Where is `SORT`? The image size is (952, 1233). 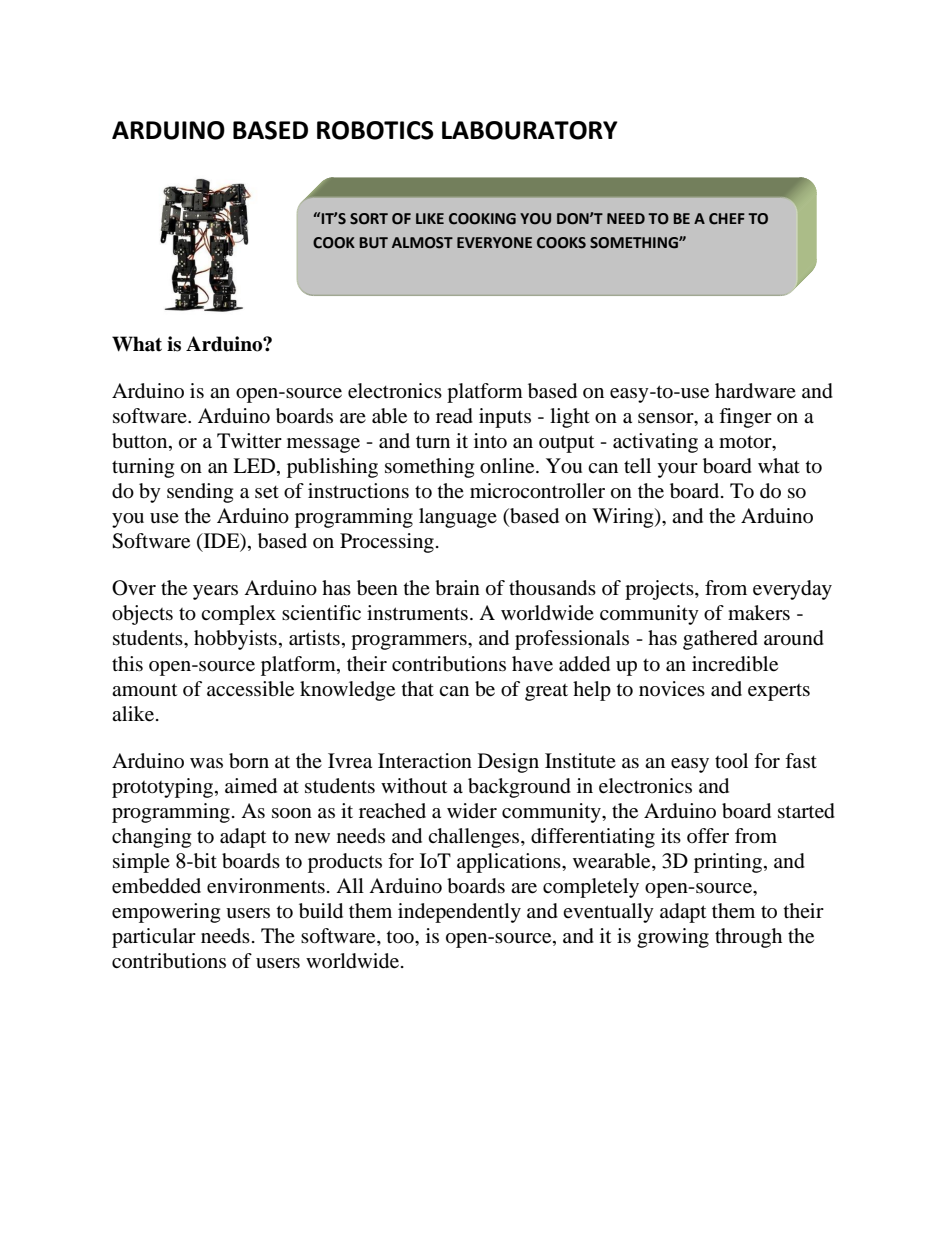 SORT is located at coordinates (369, 219).
